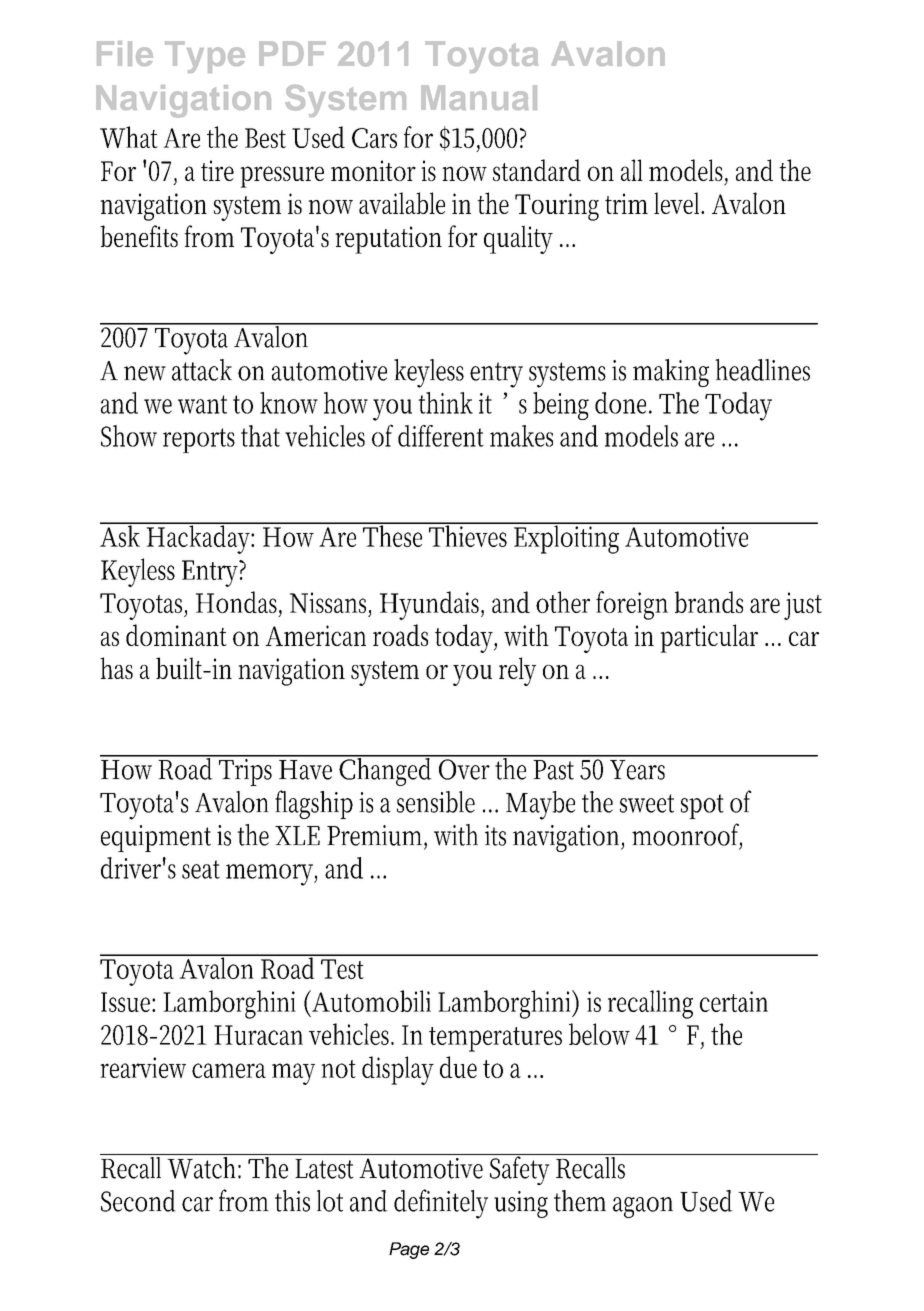 This screenshot has width=924, height=1311. What do you see at coordinates (205, 57) in the screenshot?
I see `Type` at bounding box center [205, 57].
